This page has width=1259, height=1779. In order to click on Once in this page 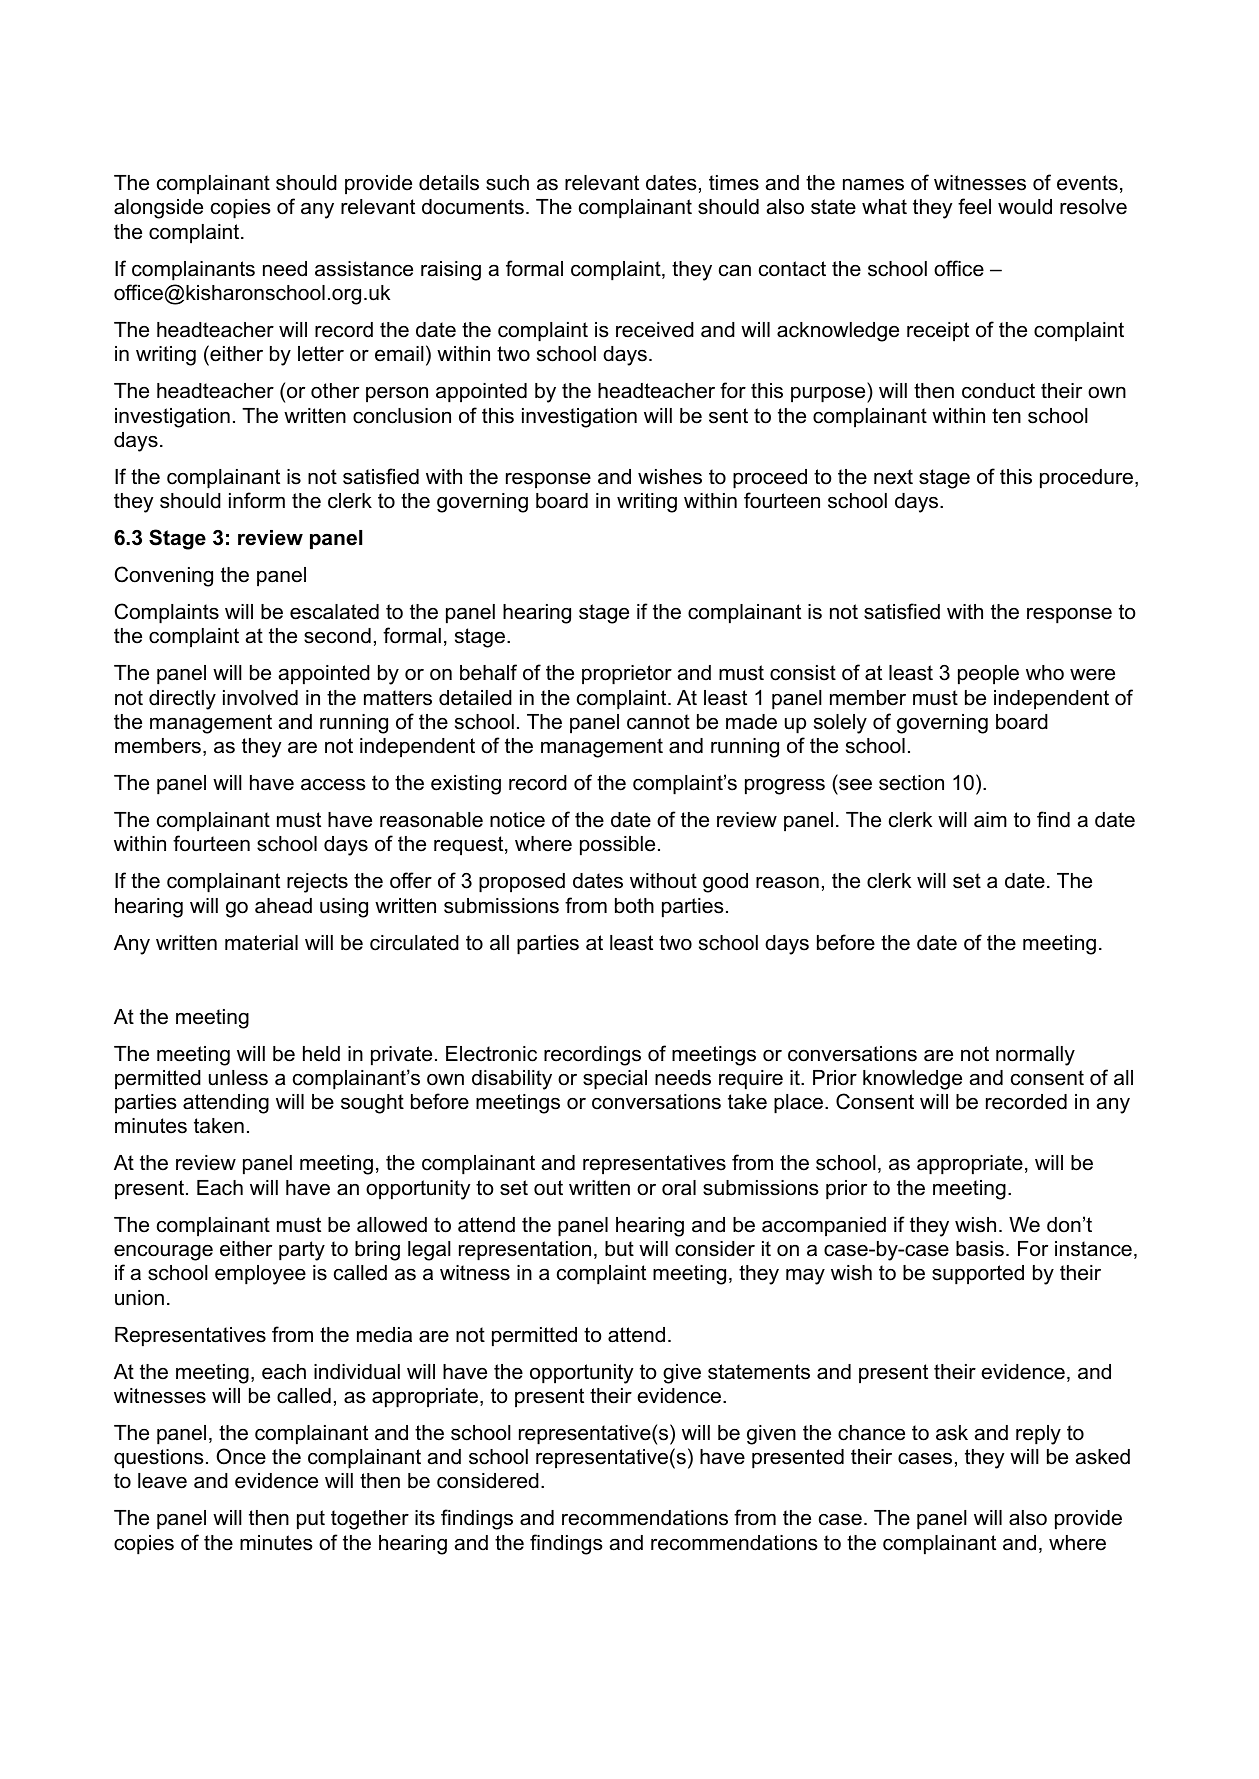, I will do `click(241, 1456)`.
